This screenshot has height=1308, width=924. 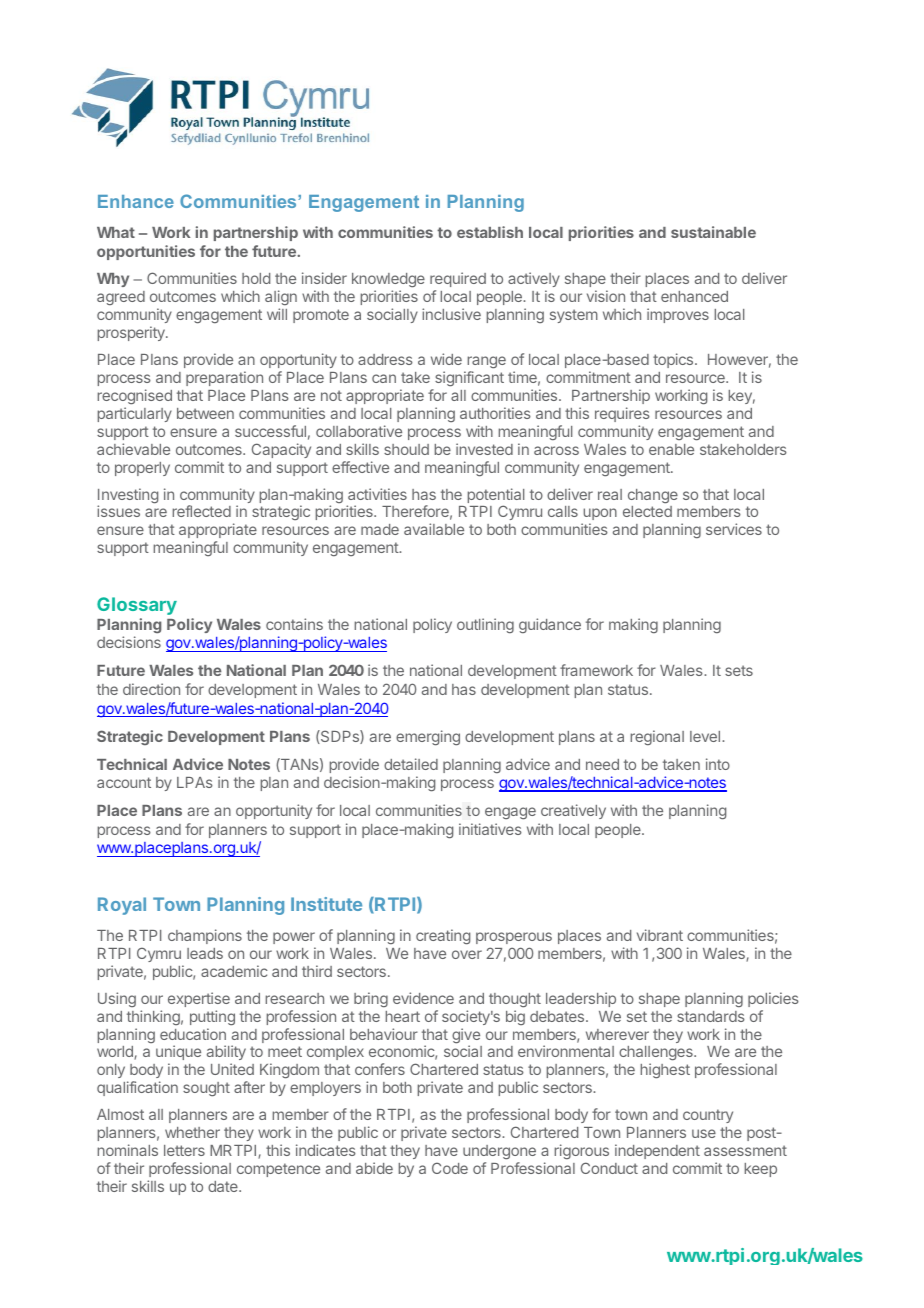 What do you see at coordinates (192, 1132) in the screenshot?
I see `whether` at bounding box center [192, 1132].
